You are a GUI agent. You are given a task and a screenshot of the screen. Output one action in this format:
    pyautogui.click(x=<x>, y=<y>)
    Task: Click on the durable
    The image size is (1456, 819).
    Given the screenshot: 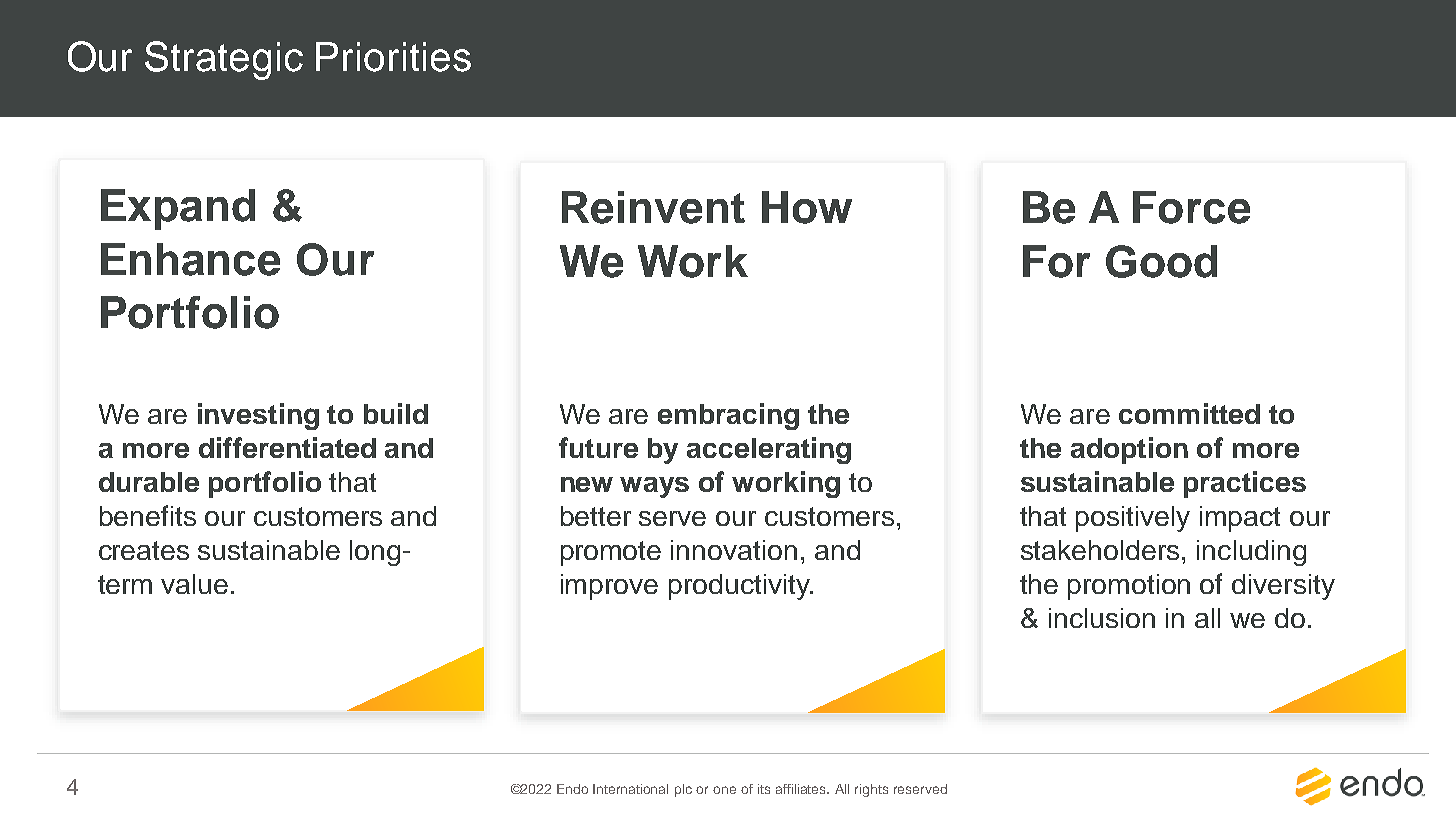 What is the action you would take?
    pyautogui.click(x=149, y=482)
